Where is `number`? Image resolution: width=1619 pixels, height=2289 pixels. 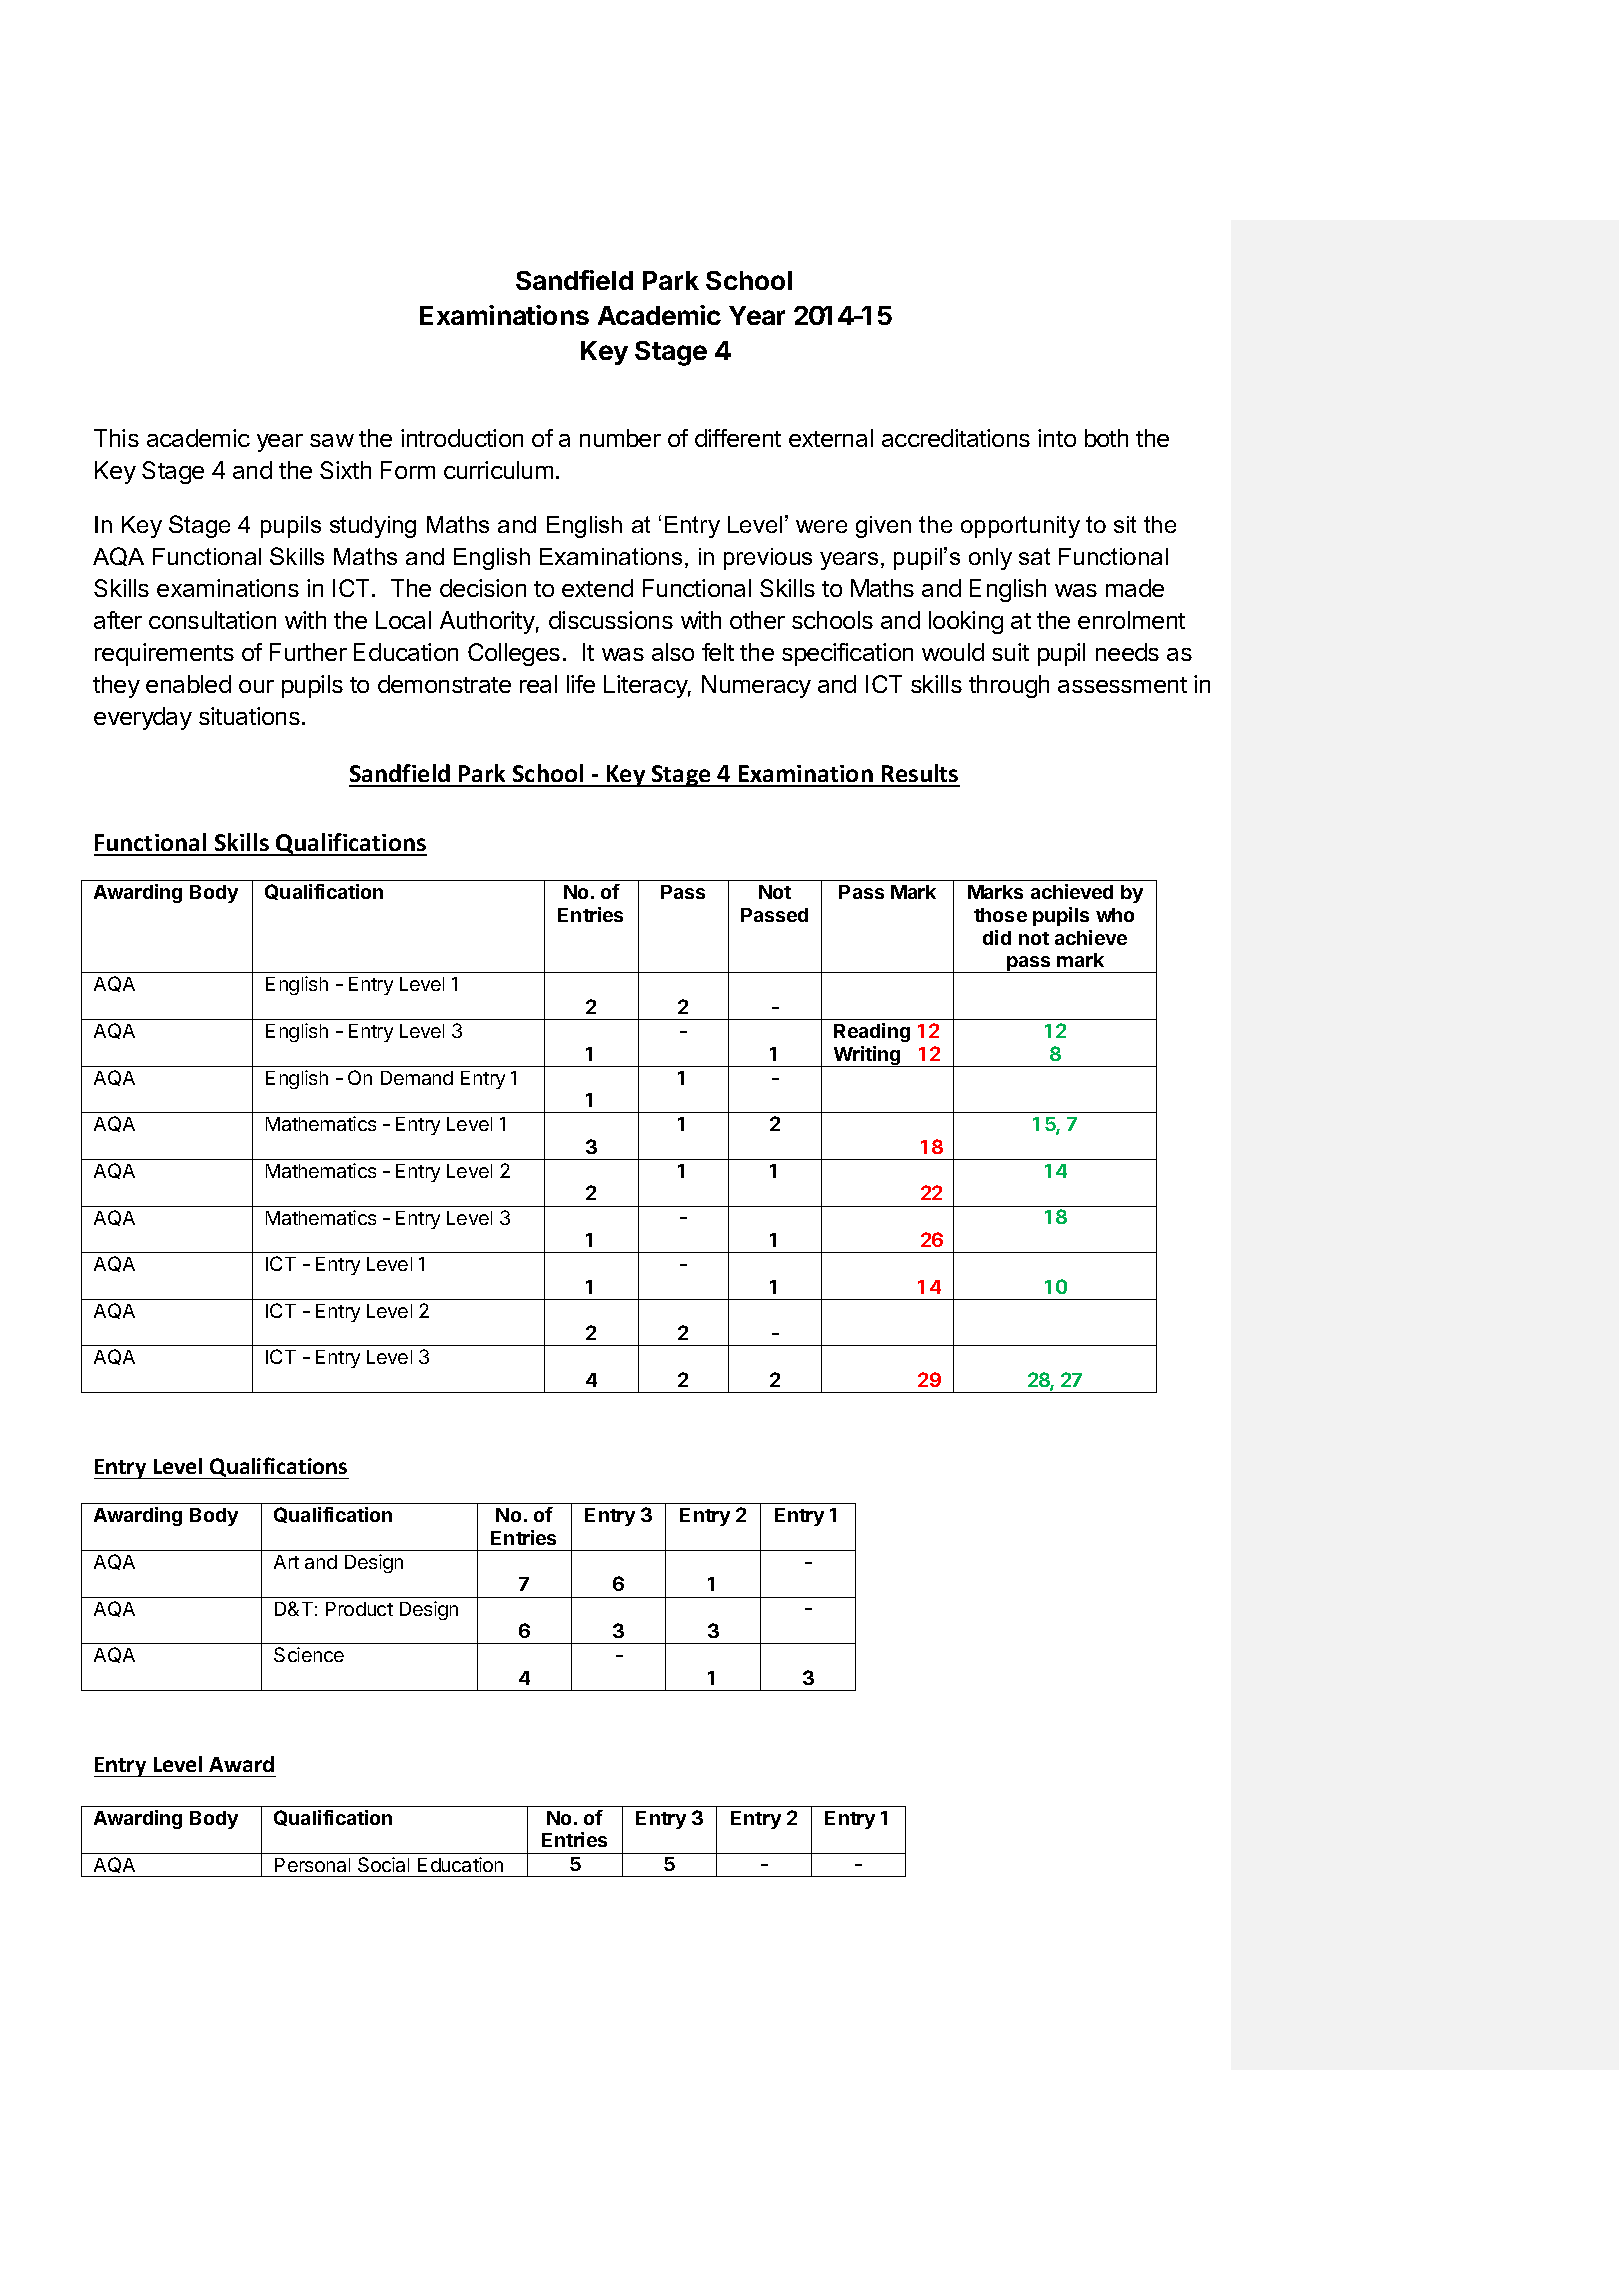
number is located at coordinates (620, 438).
